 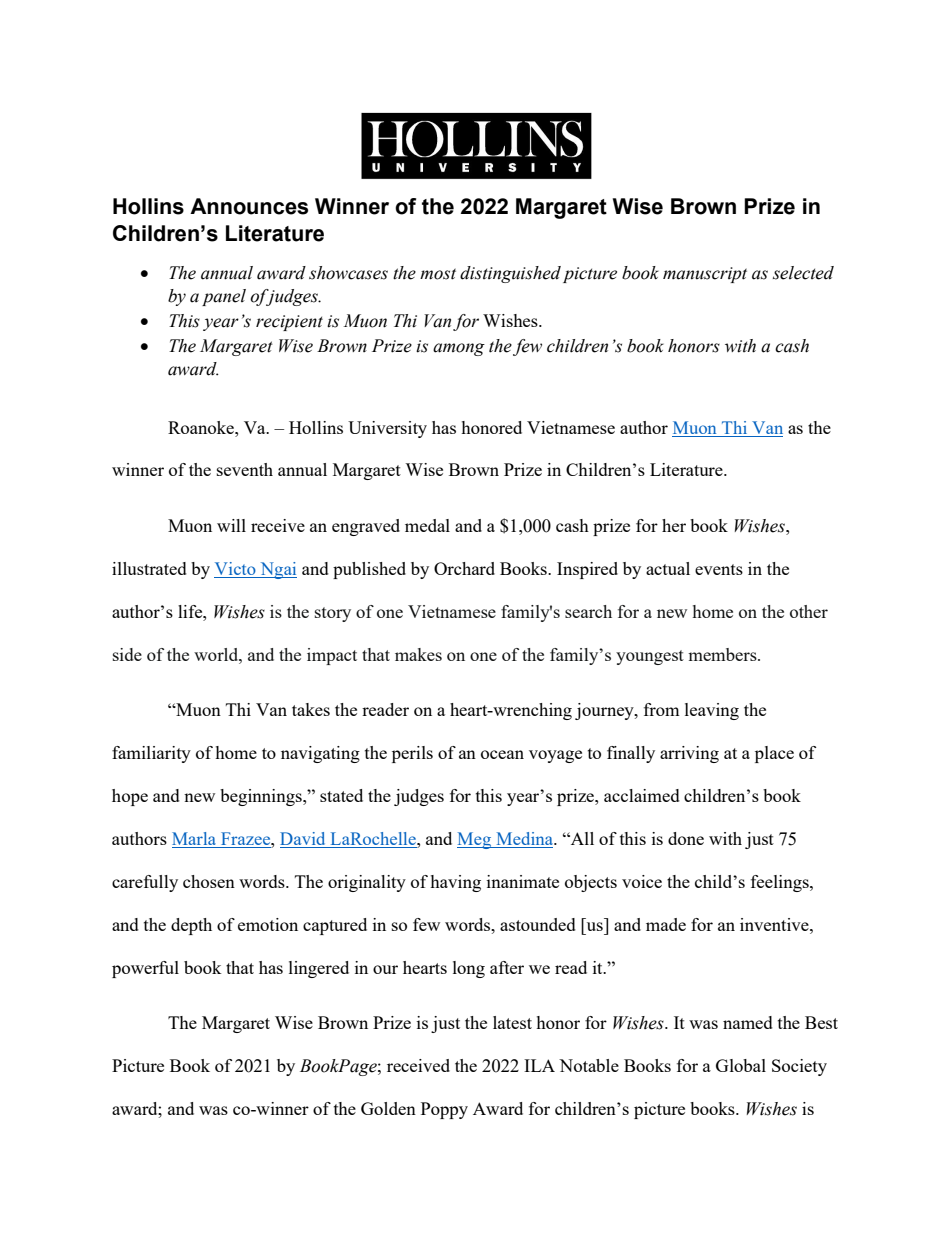 I want to click on most, so click(x=438, y=274).
